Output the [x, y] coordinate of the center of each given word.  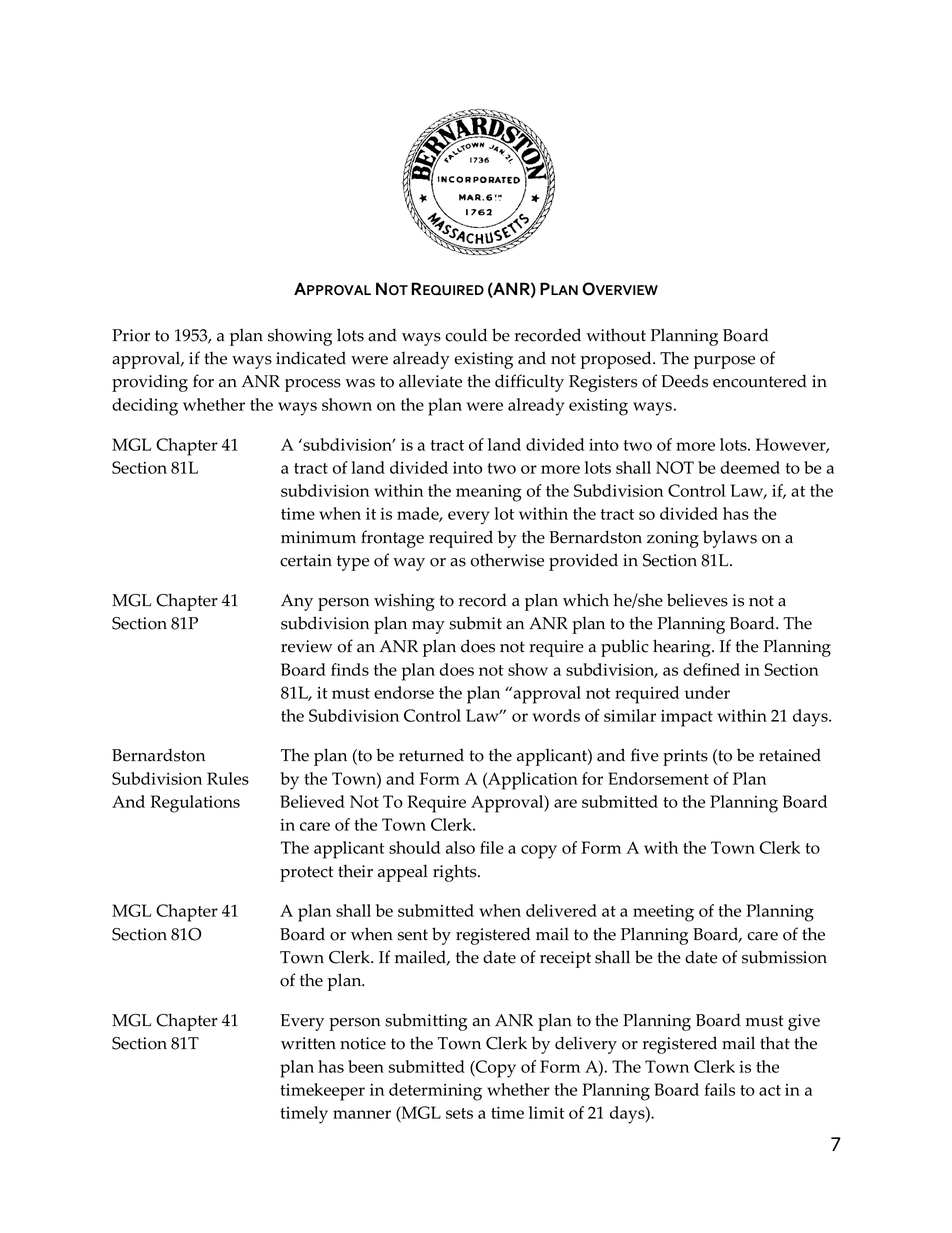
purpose [724, 362]
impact [687, 718]
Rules [228, 778]
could [466, 335]
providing [150, 383]
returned [431, 755]
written [308, 1043]
